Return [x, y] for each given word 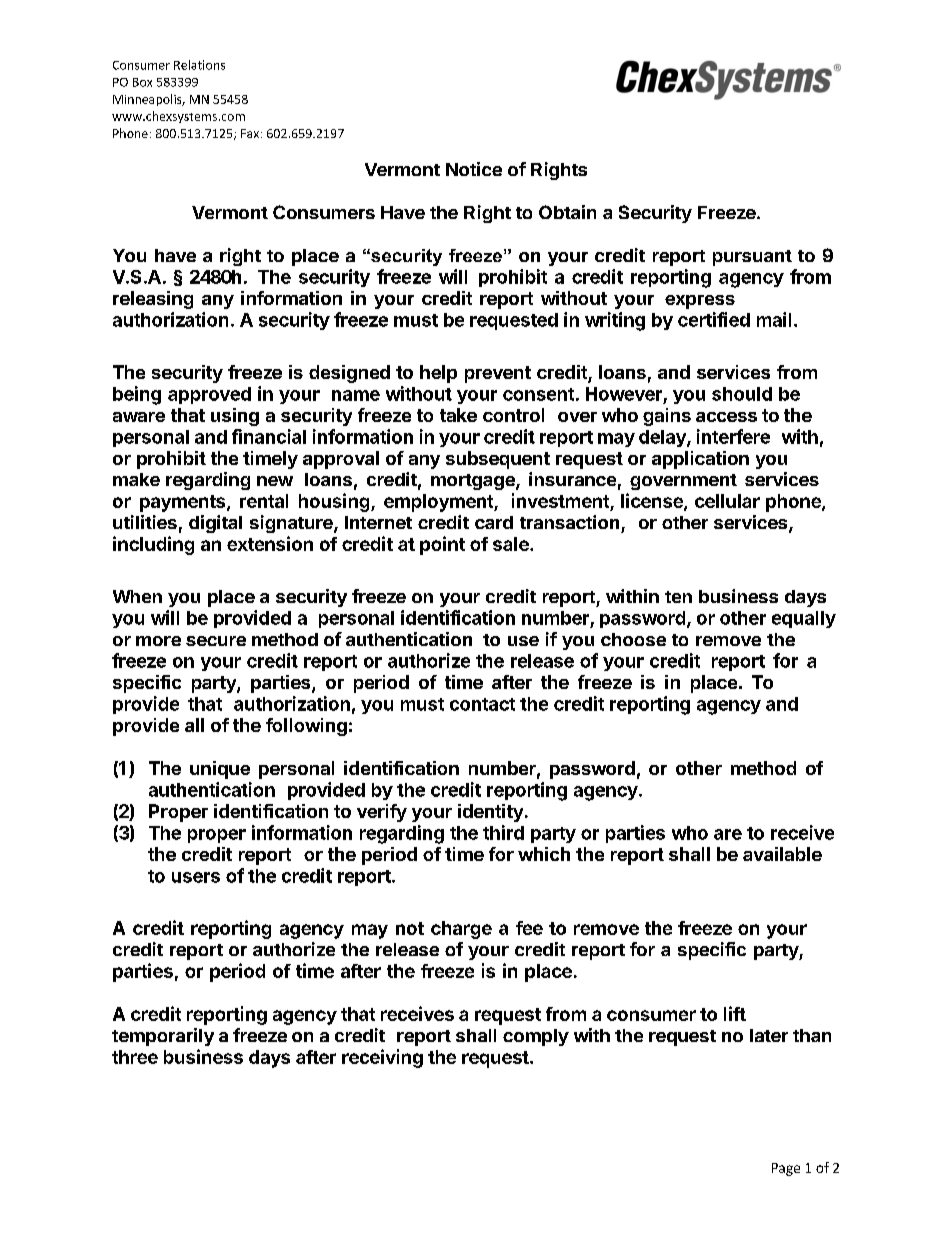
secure [216, 641]
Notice [474, 169]
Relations [199, 65]
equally [804, 619]
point [442, 545]
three [135, 1057]
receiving [382, 1058]
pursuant [752, 258]
